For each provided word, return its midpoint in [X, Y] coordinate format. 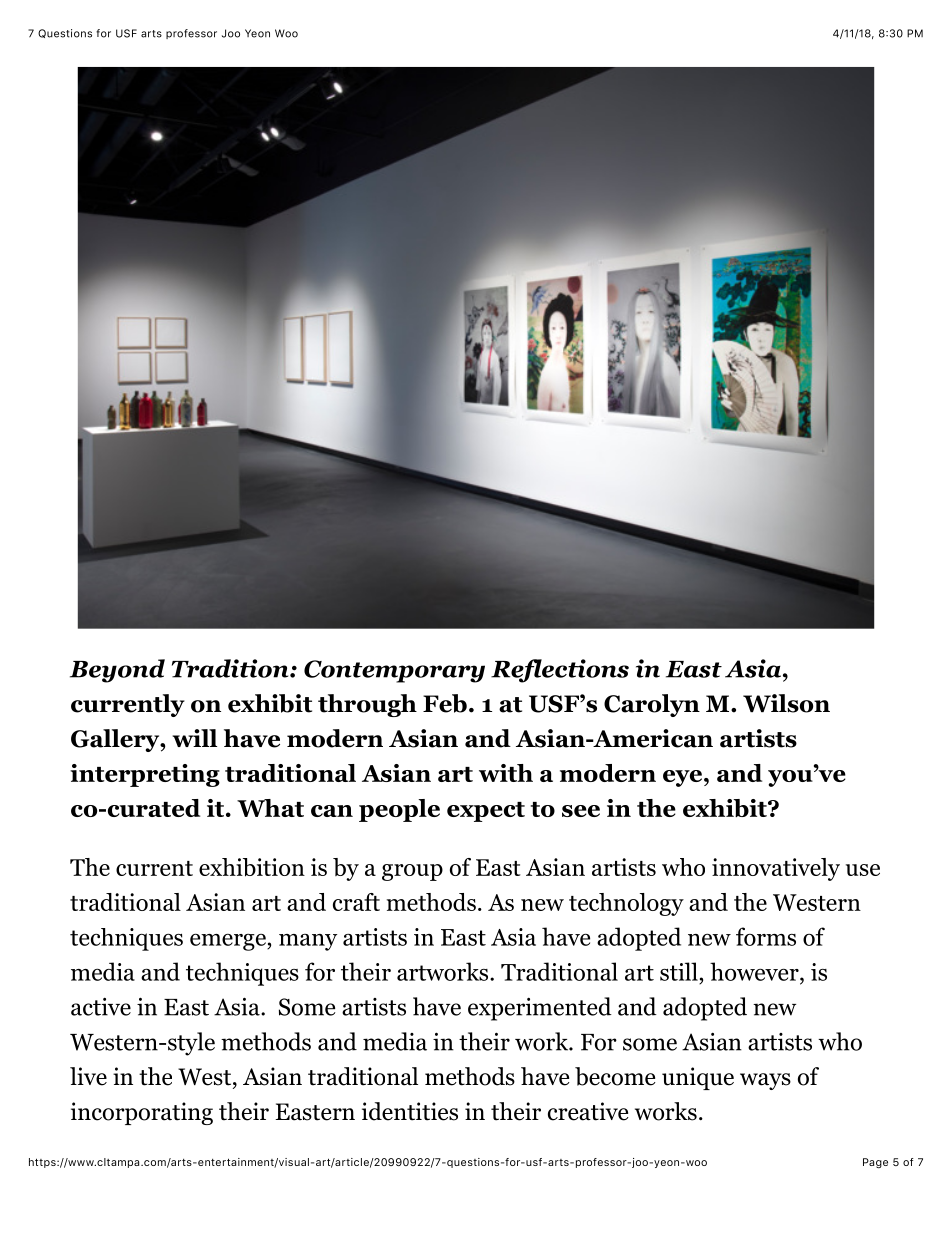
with [506, 773]
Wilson [786, 703]
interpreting [145, 775]
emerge [229, 942]
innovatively [776, 869]
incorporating [142, 1113]
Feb [445, 703]
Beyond [117, 671]
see [581, 811]
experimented [540, 1009]
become [615, 1076]
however [755, 971]
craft [356, 902]
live [88, 1076]
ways [765, 1081]
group [412, 872]
